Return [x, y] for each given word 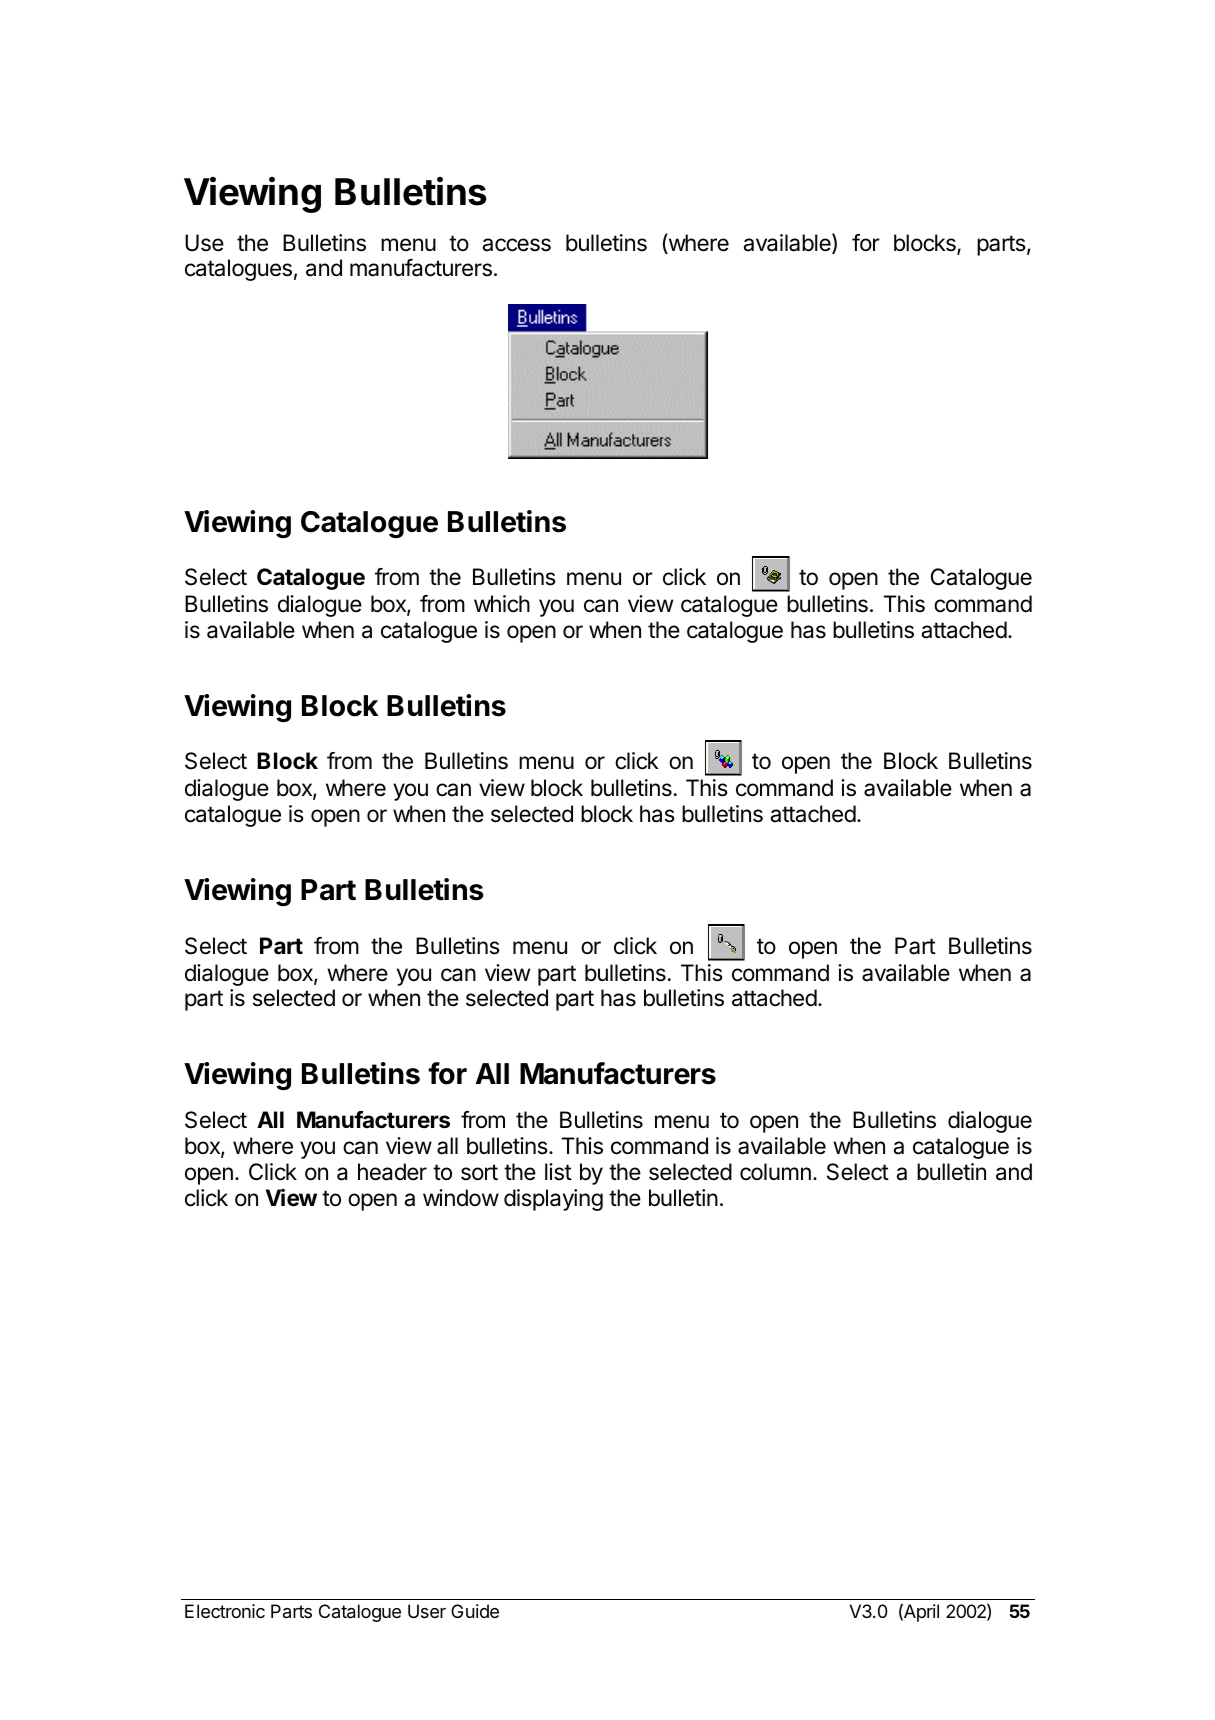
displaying [553, 1200]
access [516, 245]
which [502, 604]
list [558, 1172]
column [775, 1172]
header [392, 1172]
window [461, 1198]
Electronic [225, 1611]
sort [479, 1172]
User [427, 1611]
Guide [475, 1611]
